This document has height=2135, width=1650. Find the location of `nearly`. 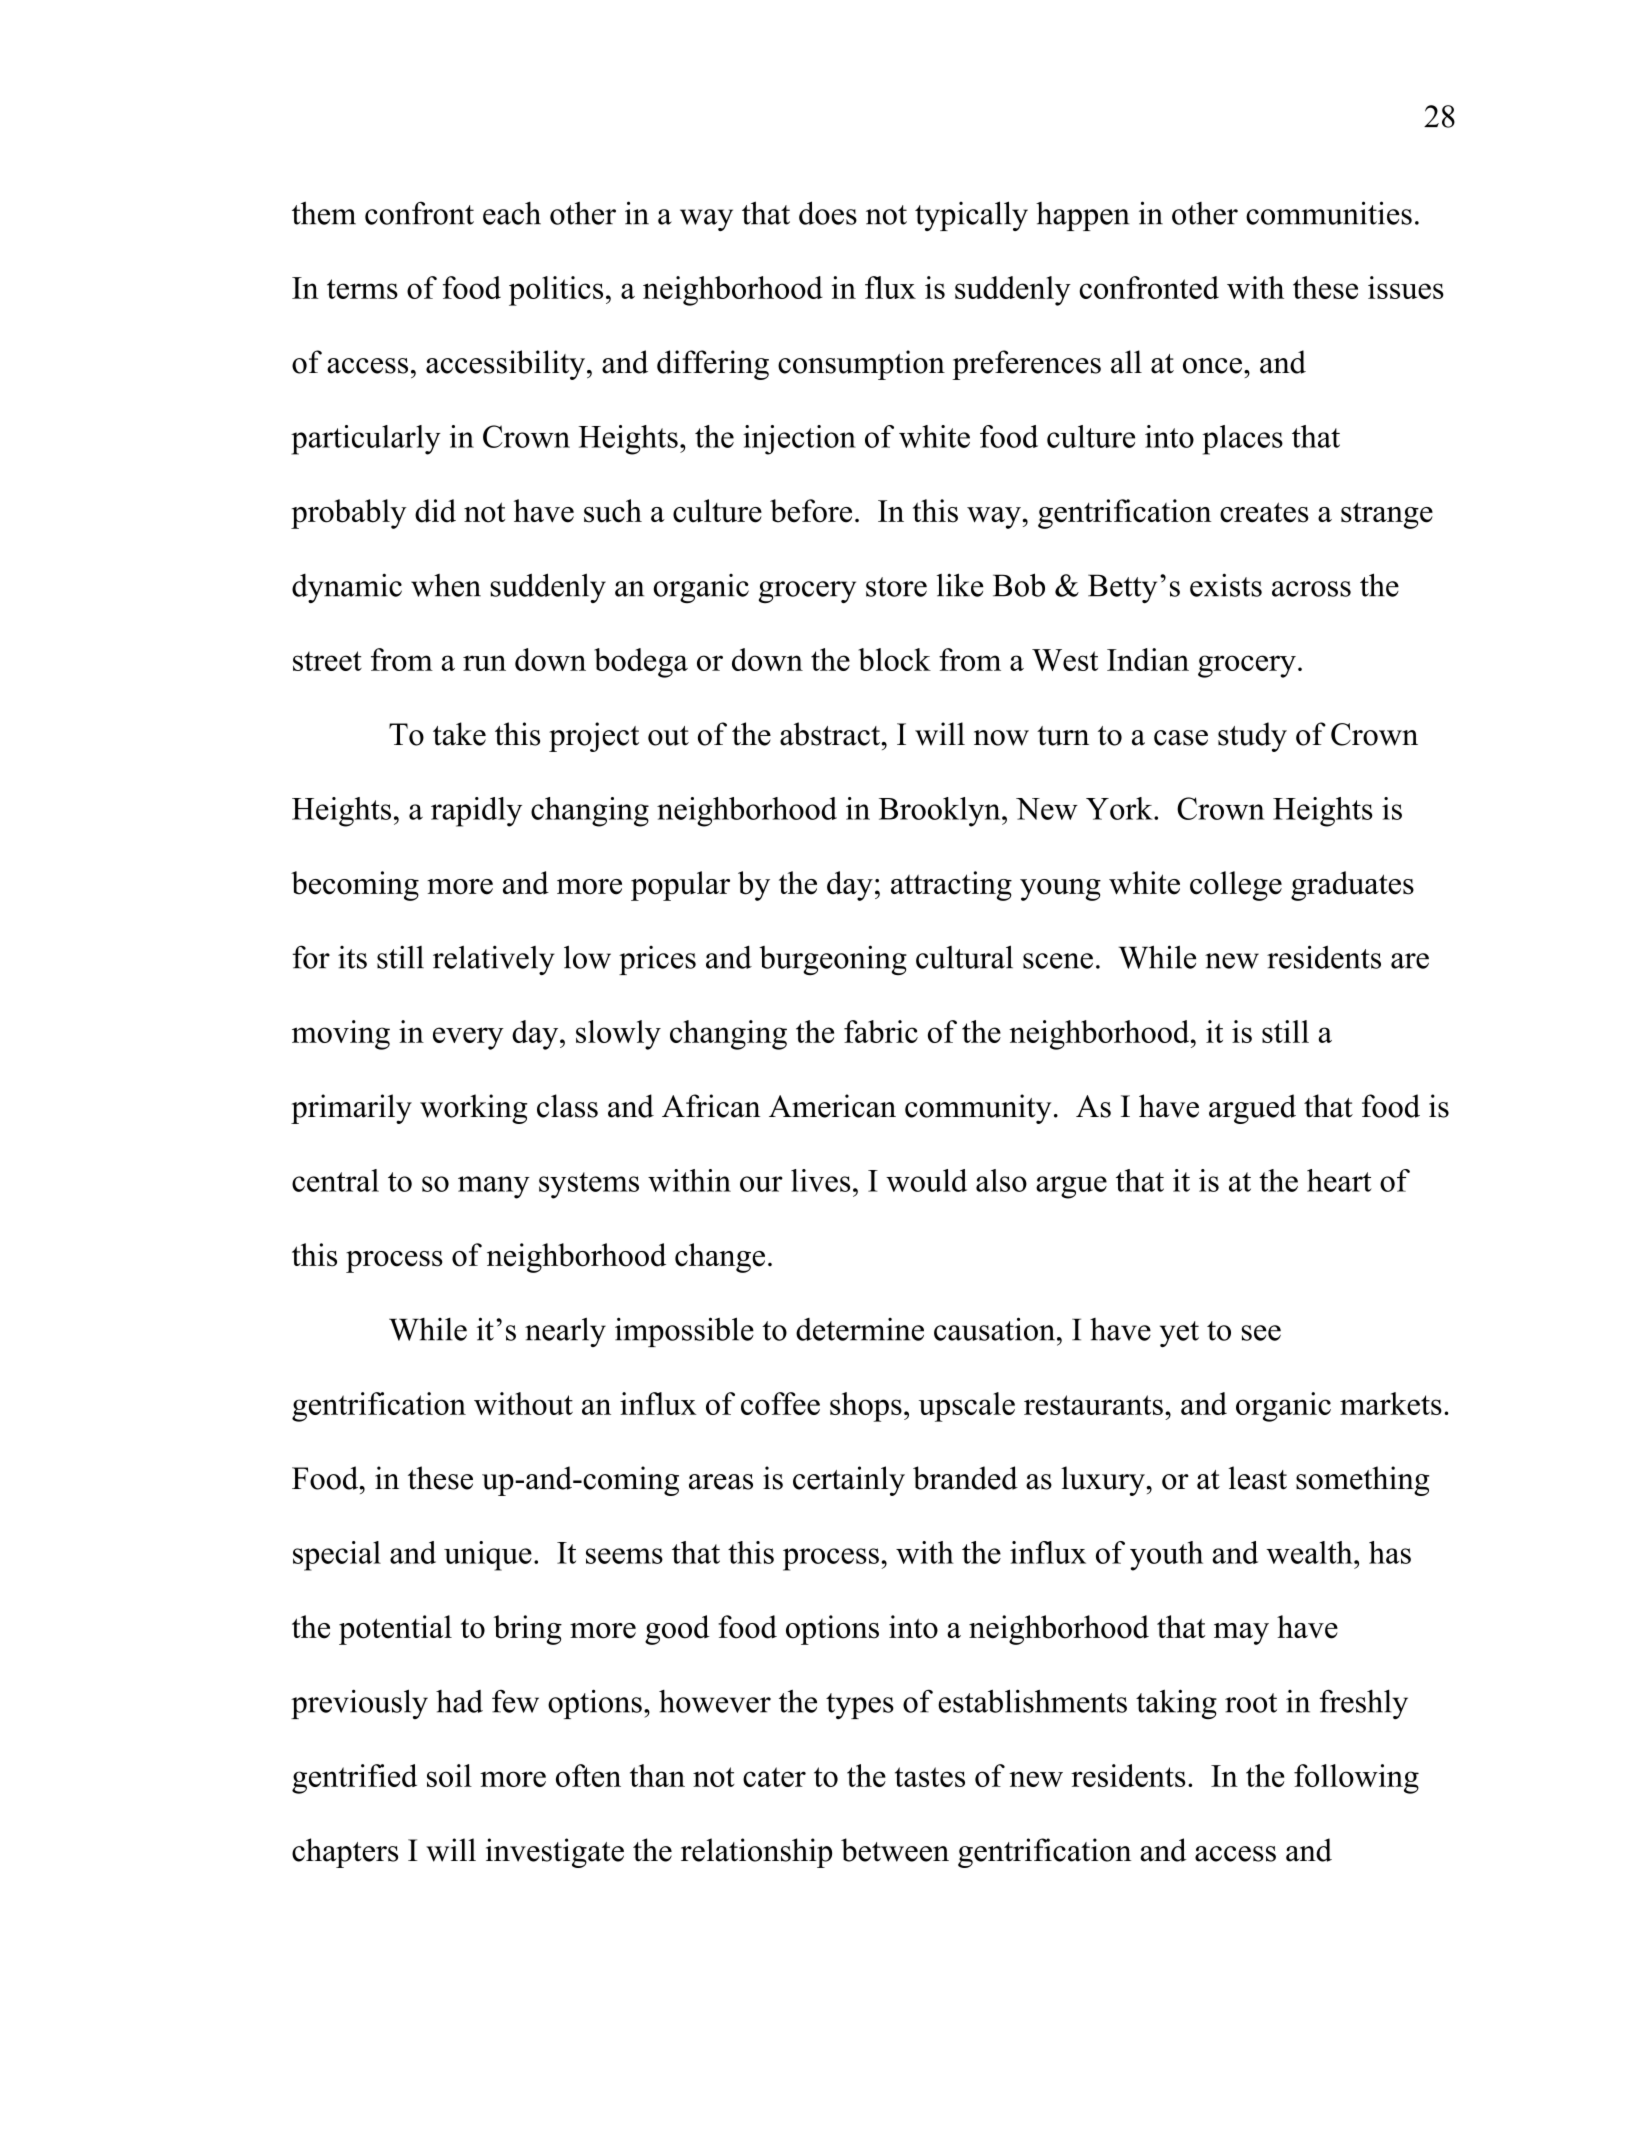

nearly is located at coordinates (565, 1332).
